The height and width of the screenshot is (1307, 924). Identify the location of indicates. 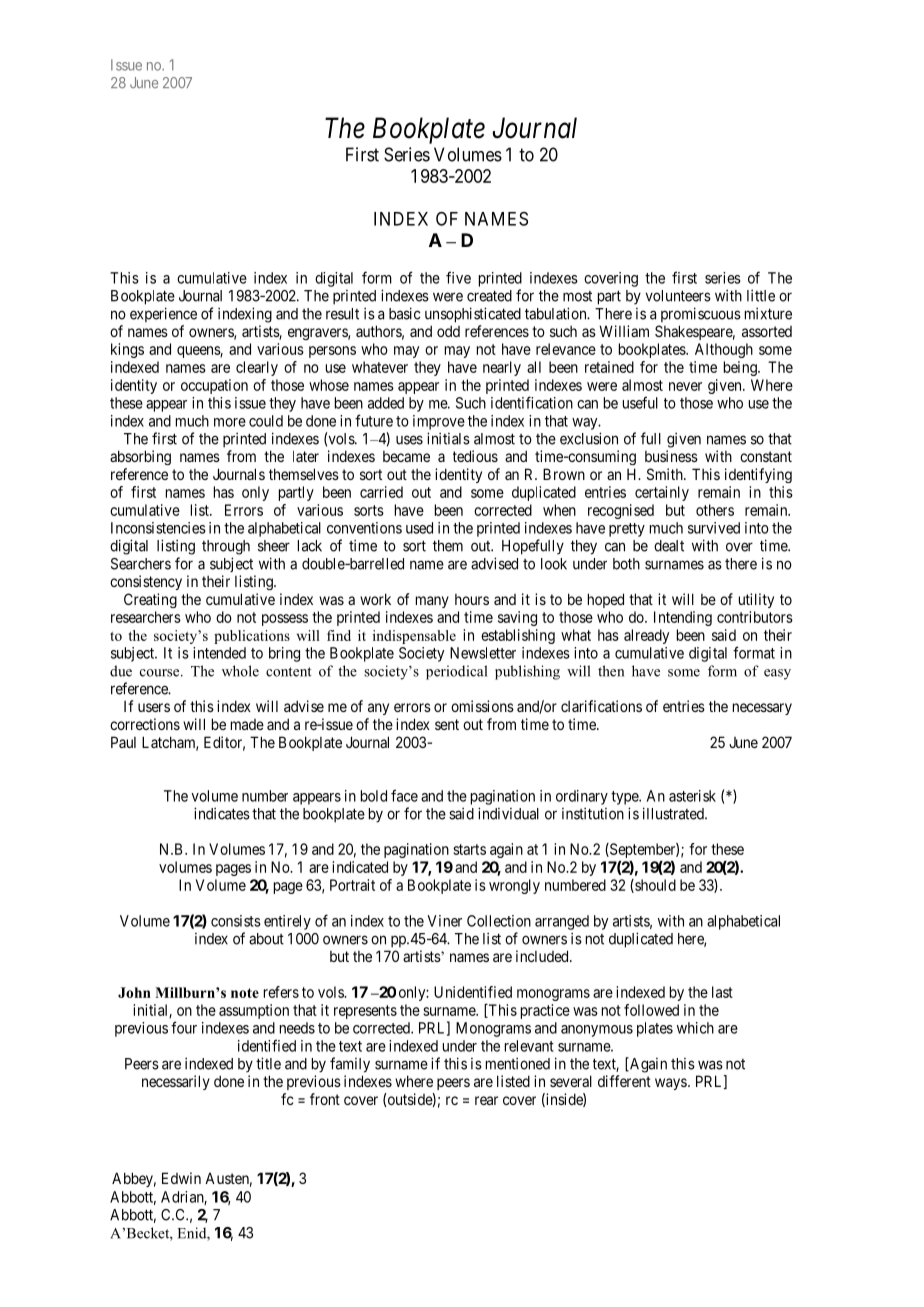
(222, 813).
